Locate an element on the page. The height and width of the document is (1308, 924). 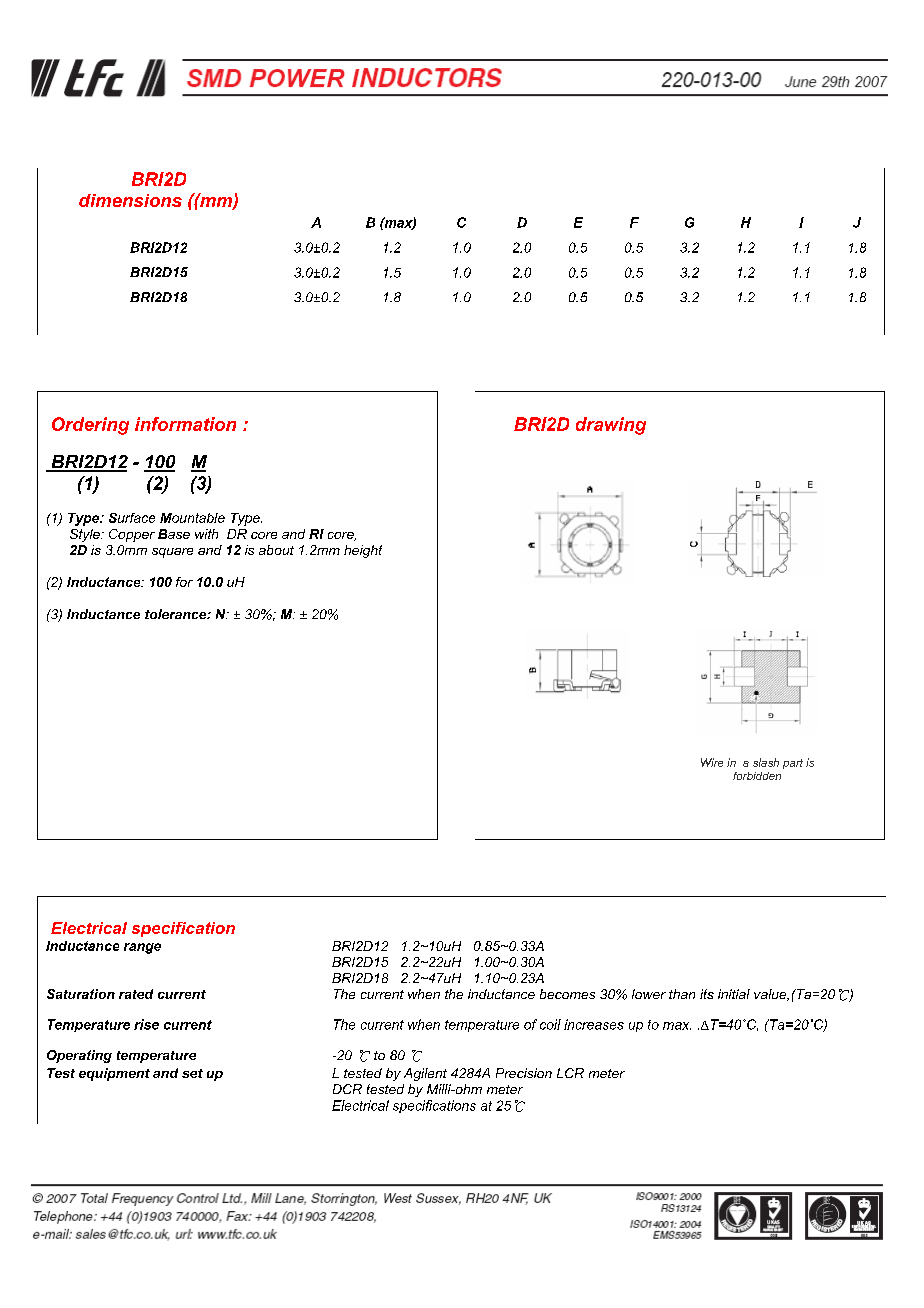
range is located at coordinates (142, 948).
